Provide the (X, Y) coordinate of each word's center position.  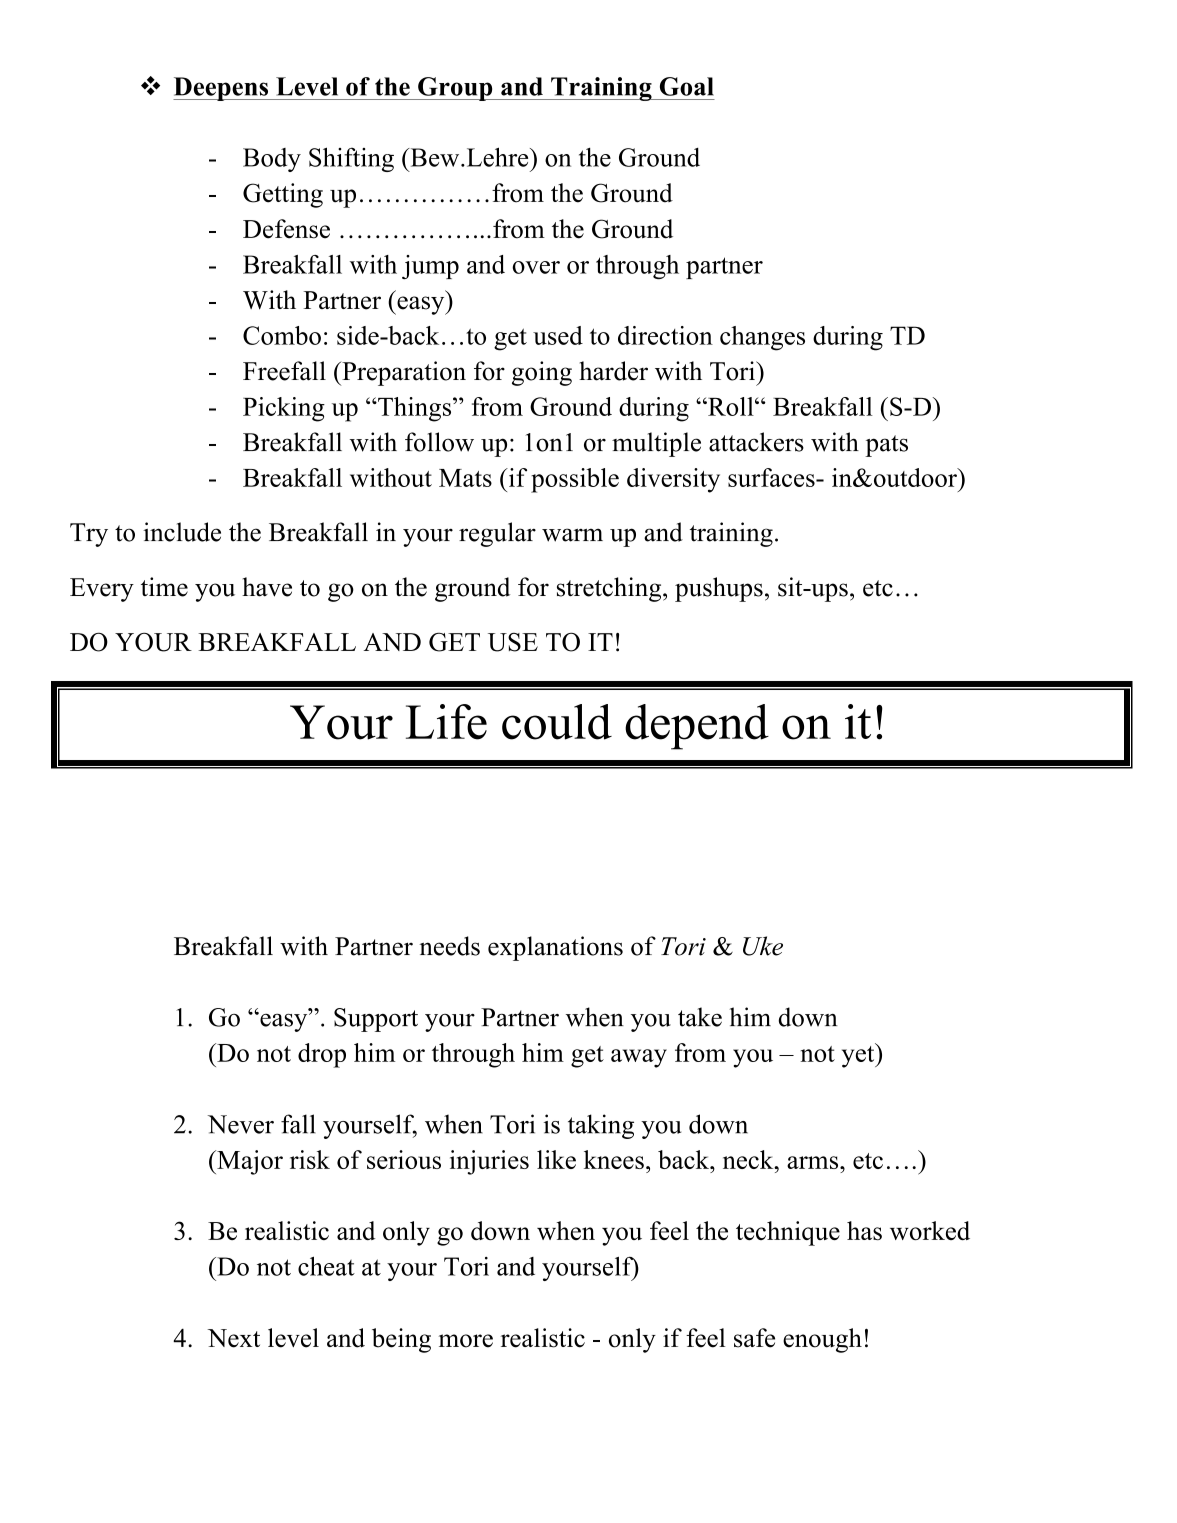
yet (859, 1055)
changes (762, 338)
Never (241, 1124)
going (542, 373)
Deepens (222, 89)
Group (455, 89)
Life (446, 722)
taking (601, 1126)
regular (497, 534)
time (164, 587)
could (557, 722)
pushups (719, 589)
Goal (687, 86)
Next (234, 1338)
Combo (282, 335)
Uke (763, 946)
